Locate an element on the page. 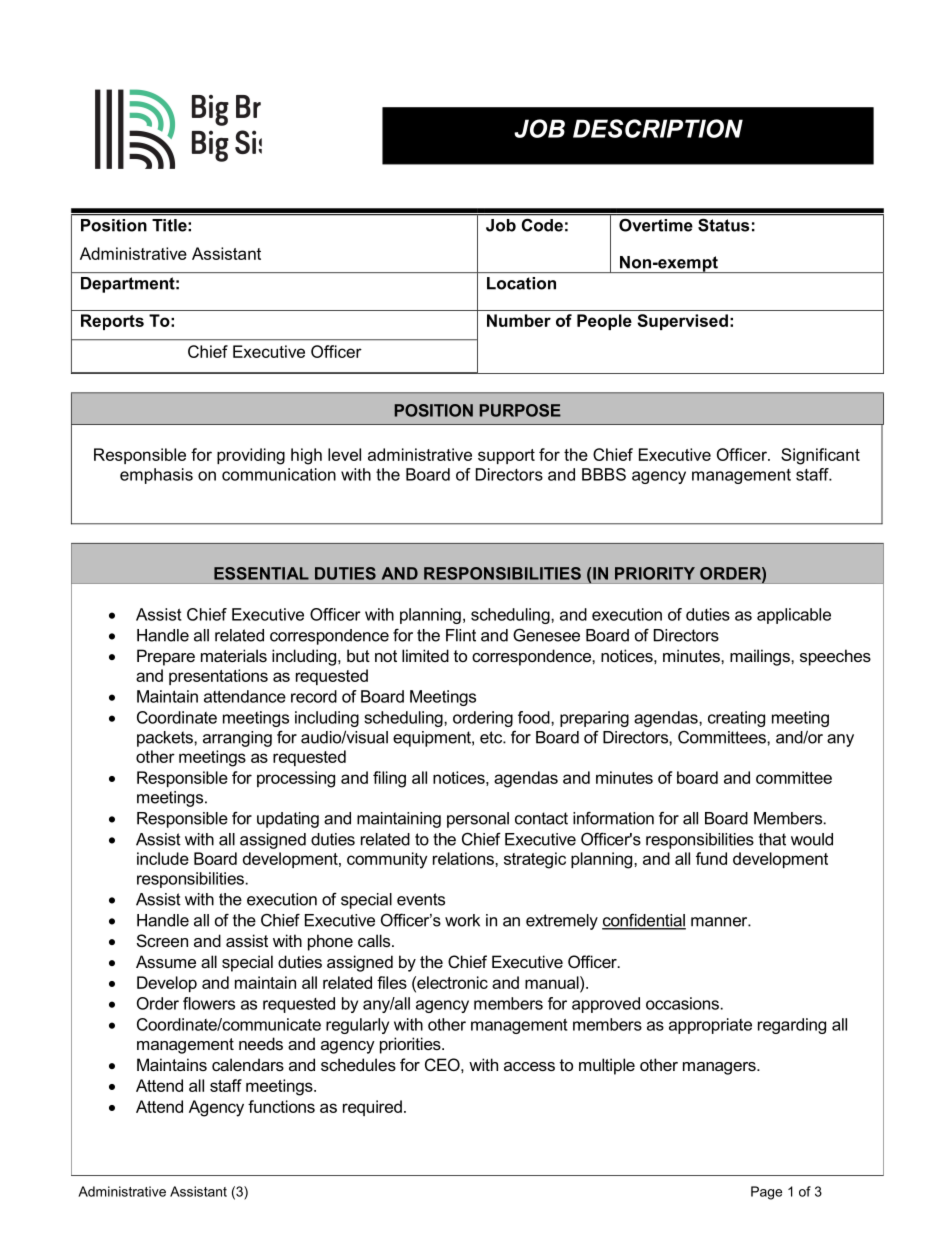  required is located at coordinates (372, 1108).
